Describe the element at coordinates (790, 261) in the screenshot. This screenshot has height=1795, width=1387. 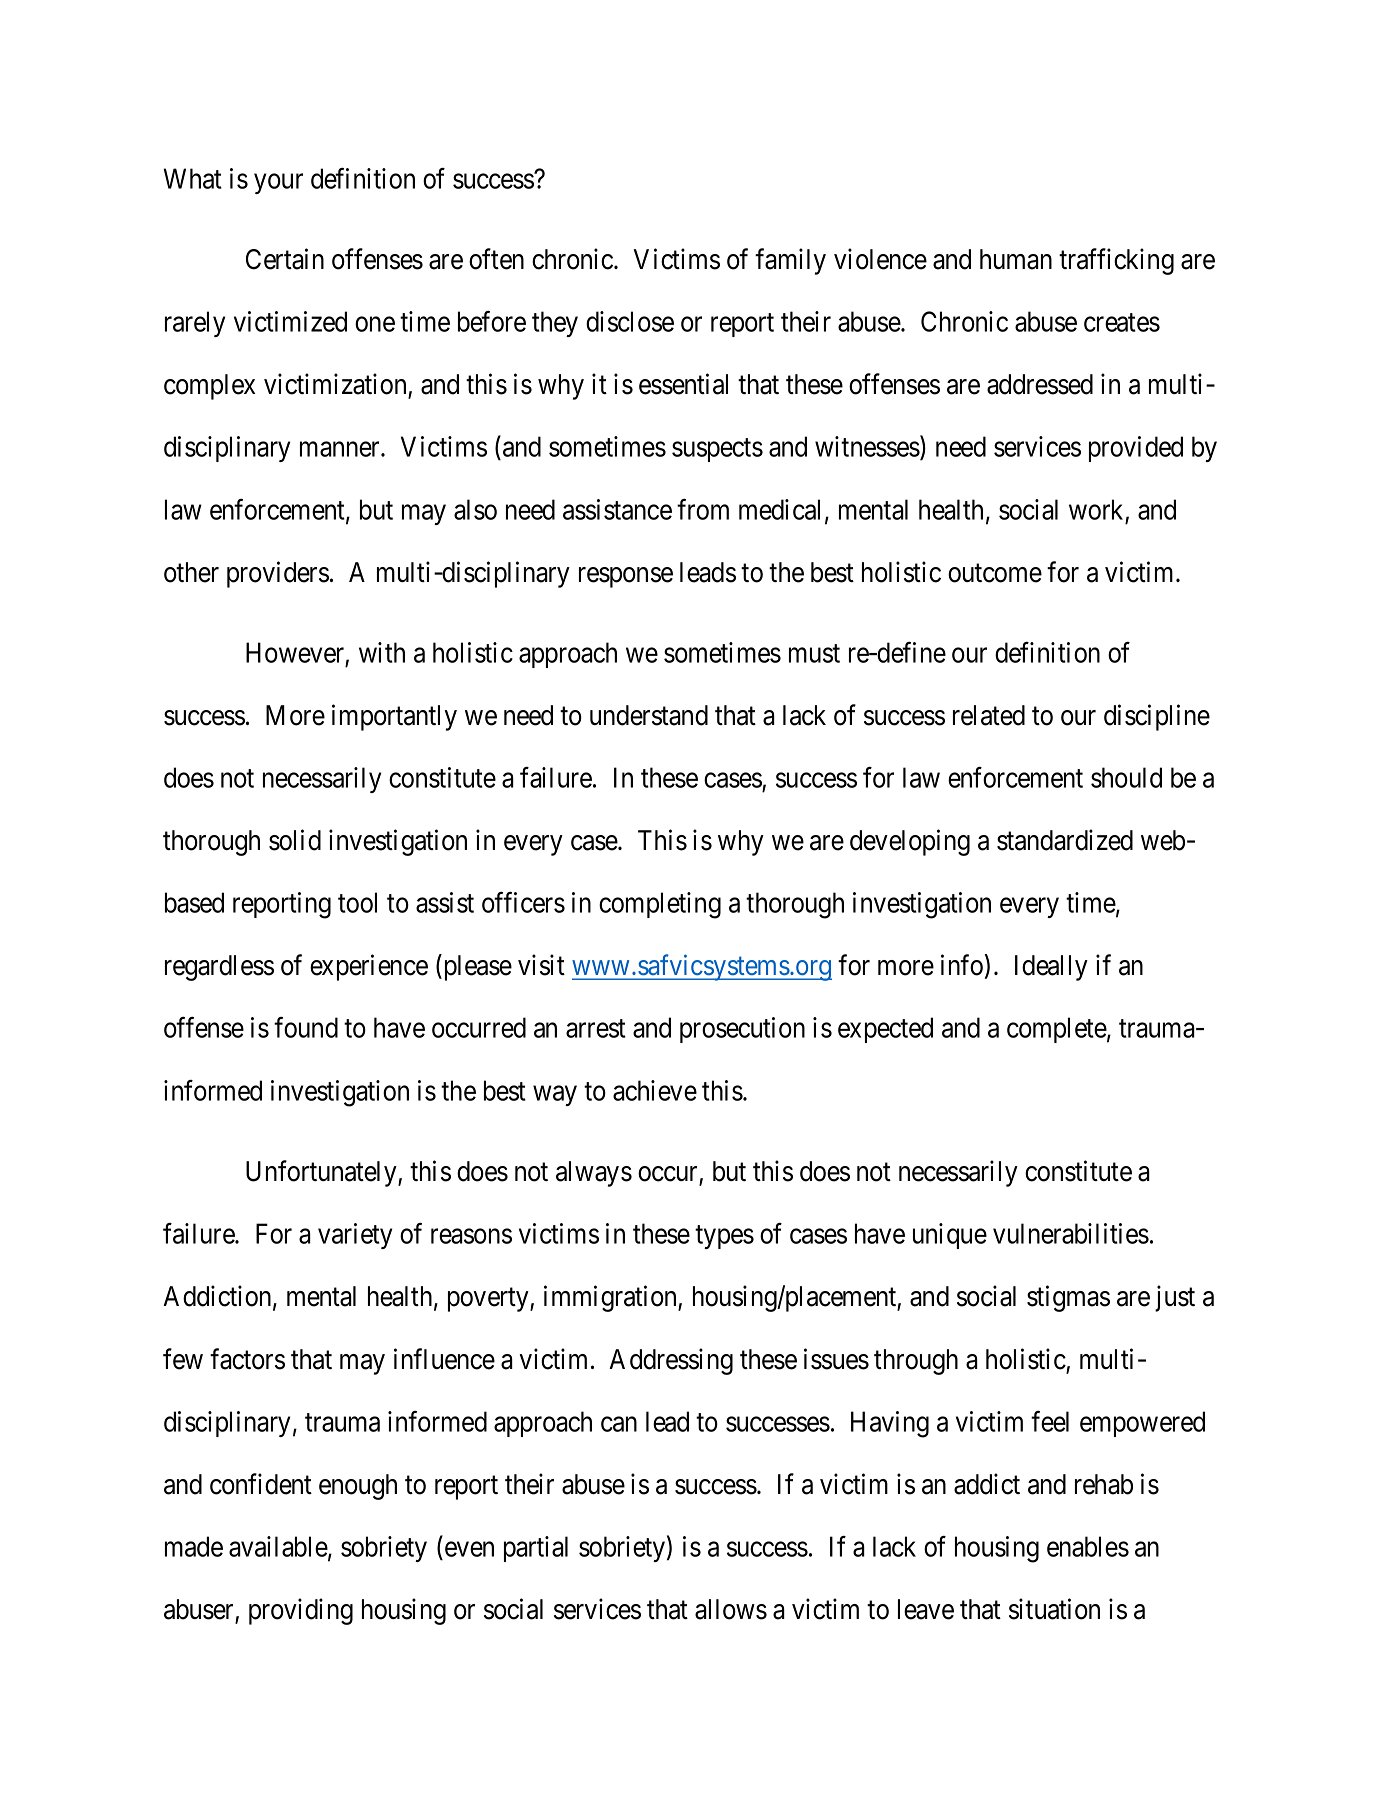
I see `family` at that location.
